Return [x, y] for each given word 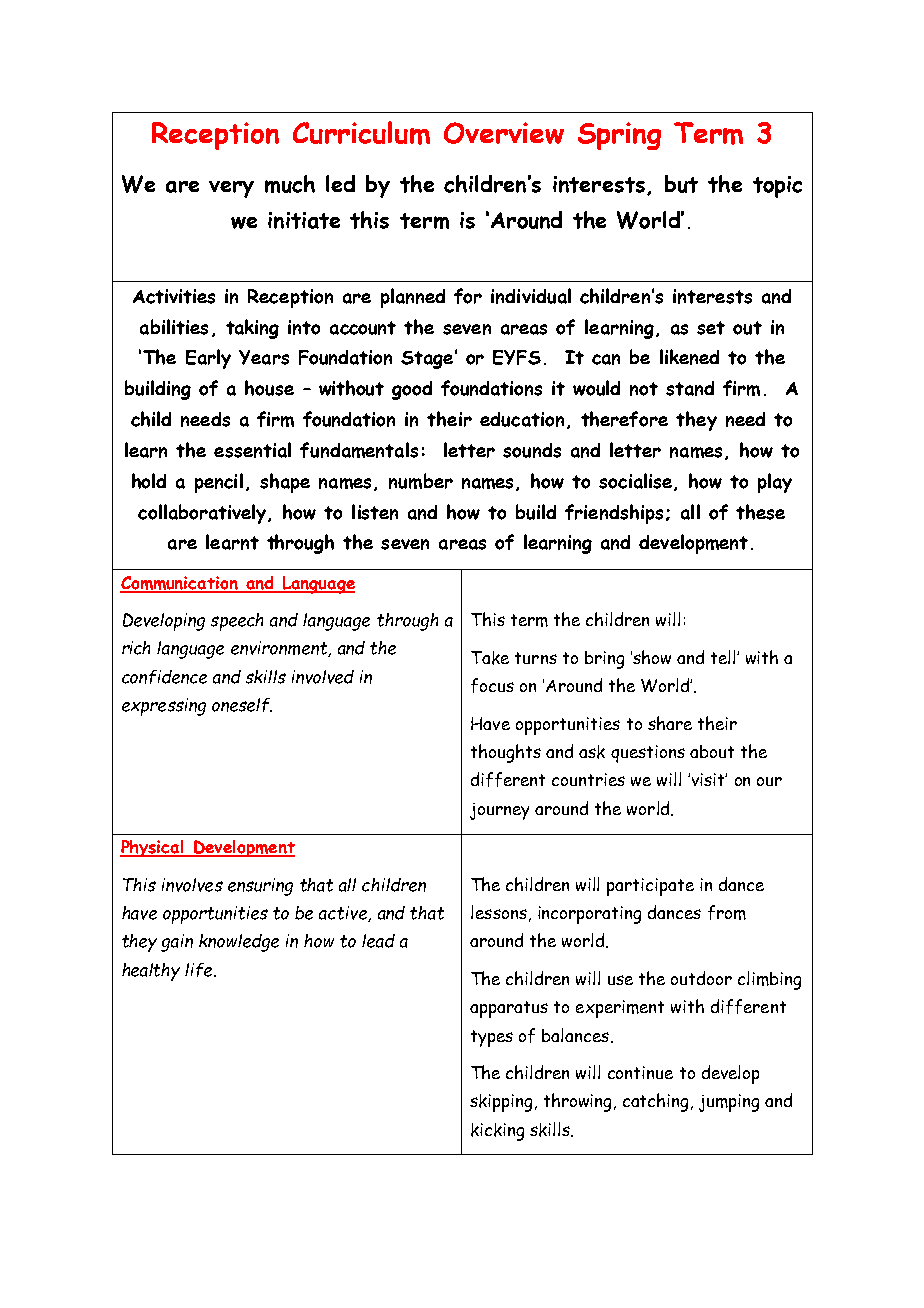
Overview [504, 133]
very [231, 189]
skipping [503, 1103]
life [200, 970]
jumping [729, 1103]
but [681, 184]
